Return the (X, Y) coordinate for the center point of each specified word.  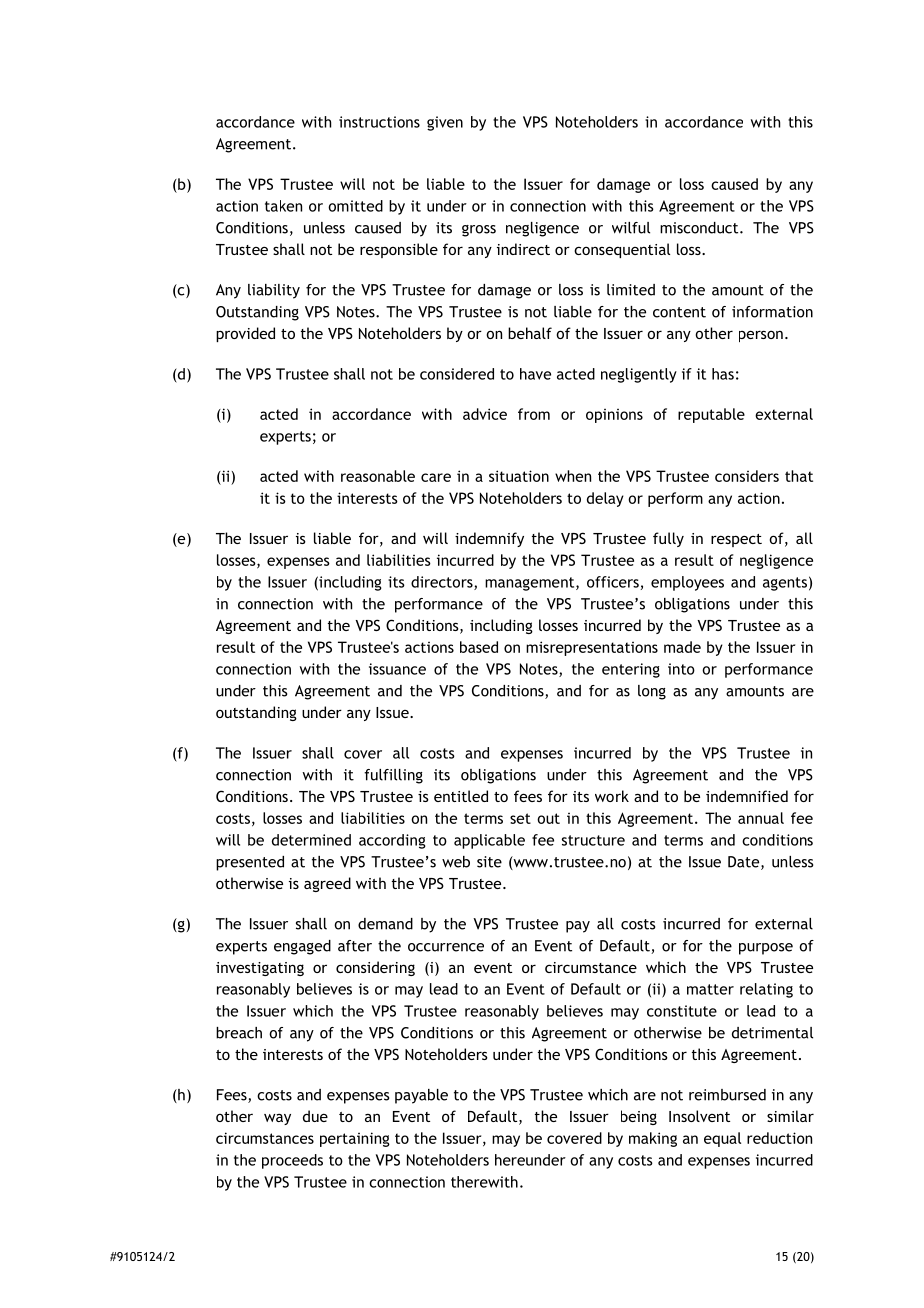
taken (283, 206)
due (315, 1116)
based (479, 647)
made (682, 647)
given (445, 123)
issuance (397, 669)
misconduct (700, 228)
